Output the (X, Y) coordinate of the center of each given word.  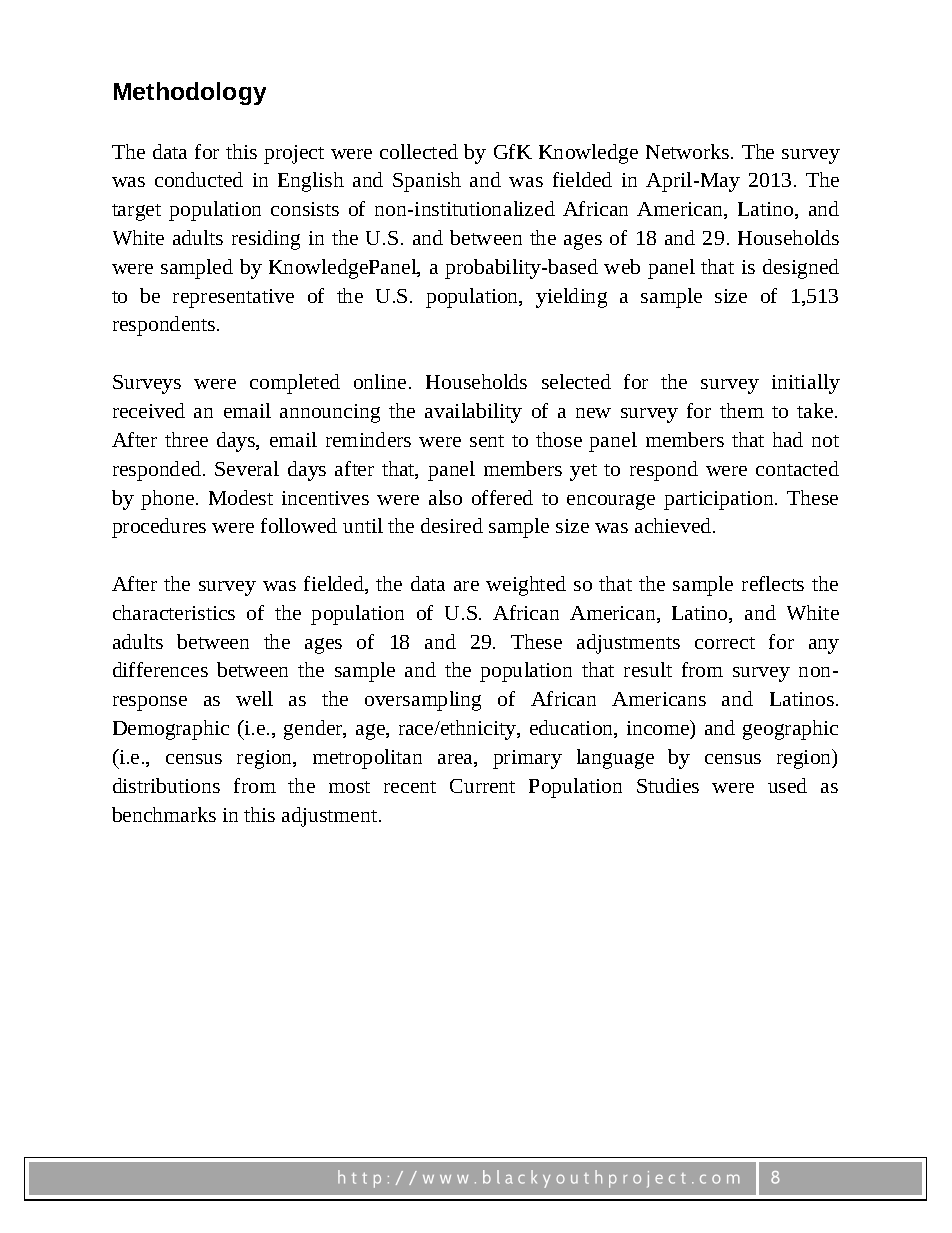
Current (482, 786)
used (787, 785)
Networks (687, 151)
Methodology (190, 93)
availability (473, 413)
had (788, 439)
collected (419, 151)
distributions (166, 785)
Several (247, 468)
